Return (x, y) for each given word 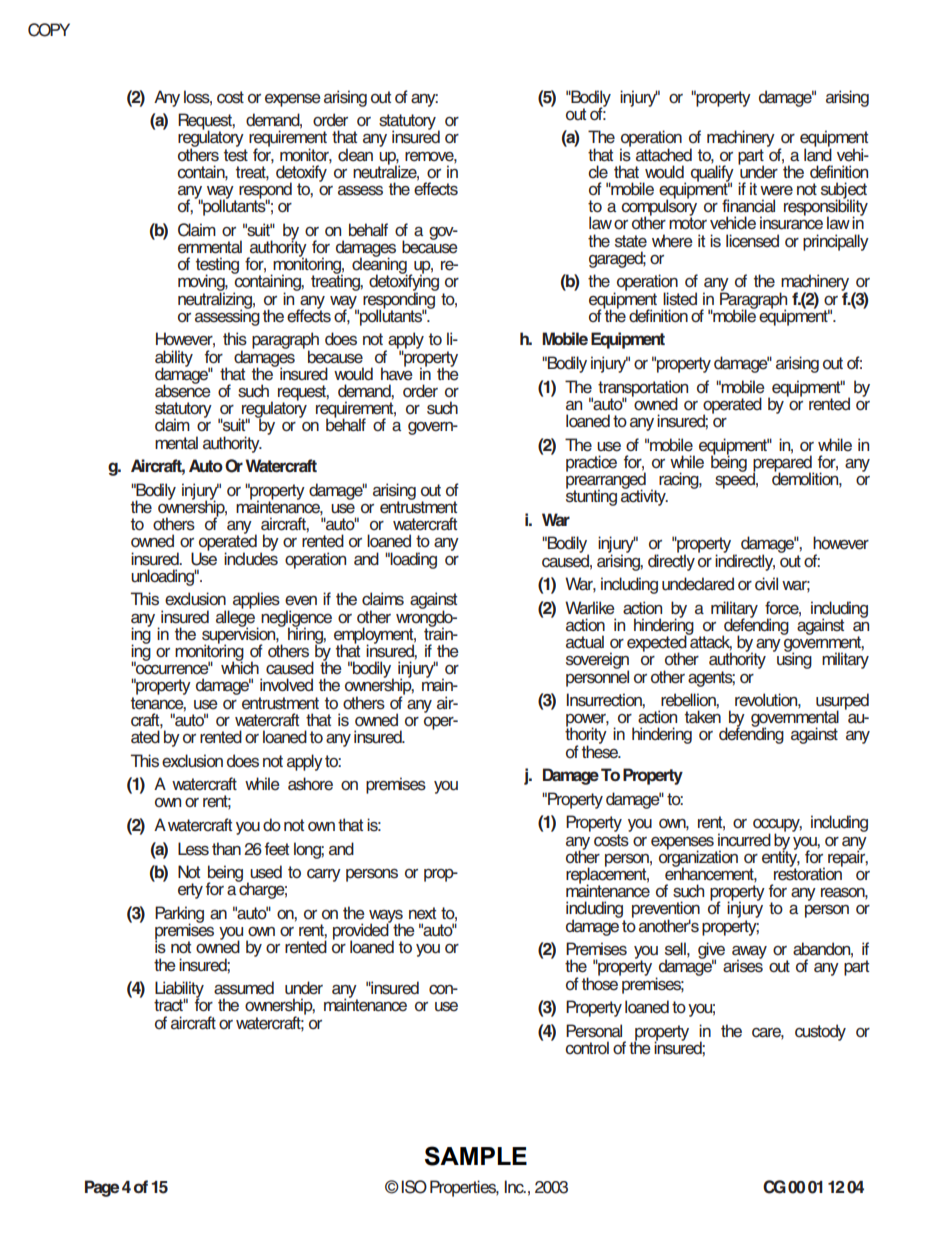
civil (766, 584)
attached (664, 155)
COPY (49, 30)
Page (102, 1188)
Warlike (590, 608)
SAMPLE (476, 1156)
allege (236, 618)
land (818, 154)
